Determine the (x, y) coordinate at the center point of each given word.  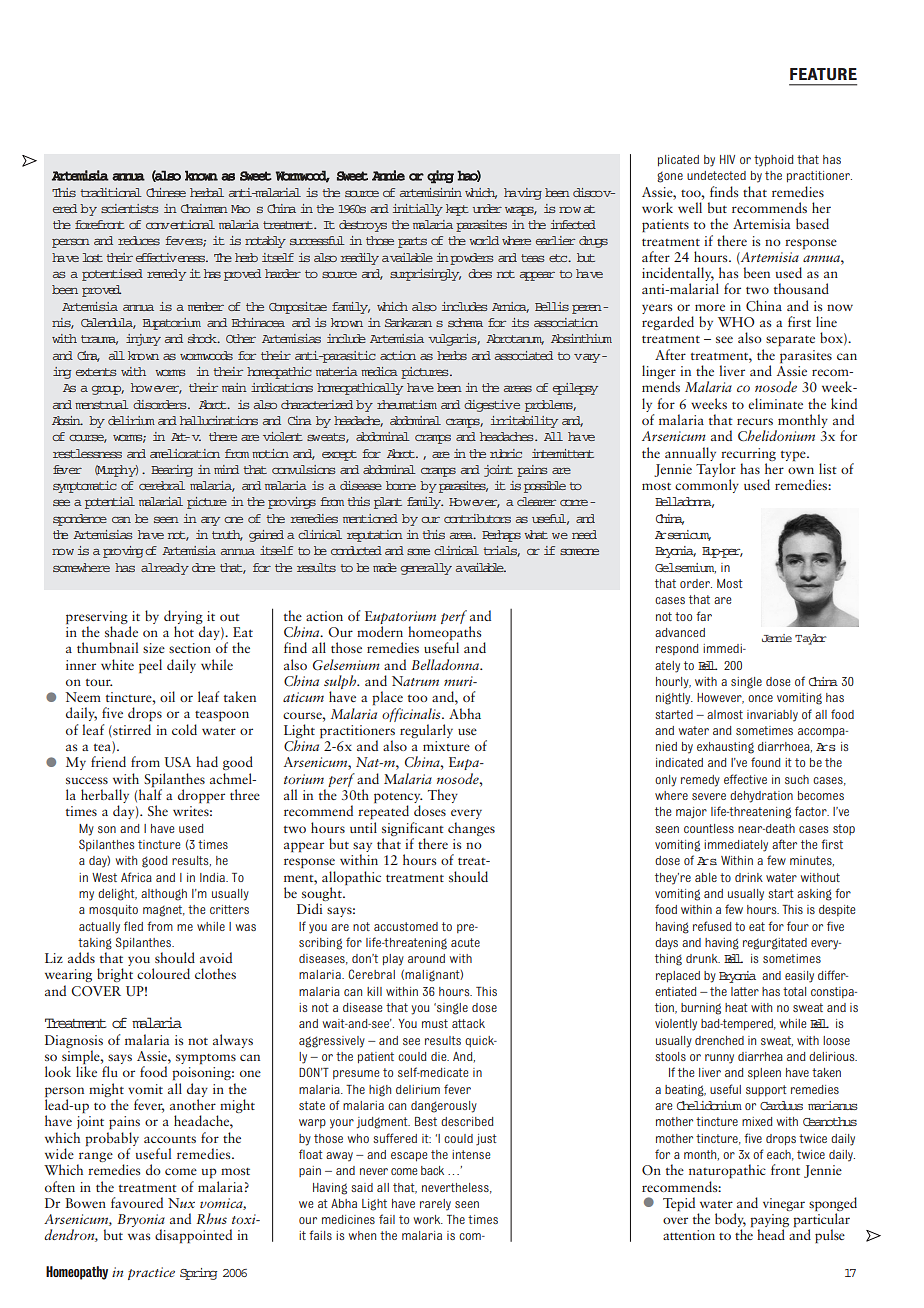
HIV (727, 159)
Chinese (166, 192)
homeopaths (445, 634)
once (760, 698)
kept (457, 210)
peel (150, 666)
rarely (435, 1205)
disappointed (193, 1236)
